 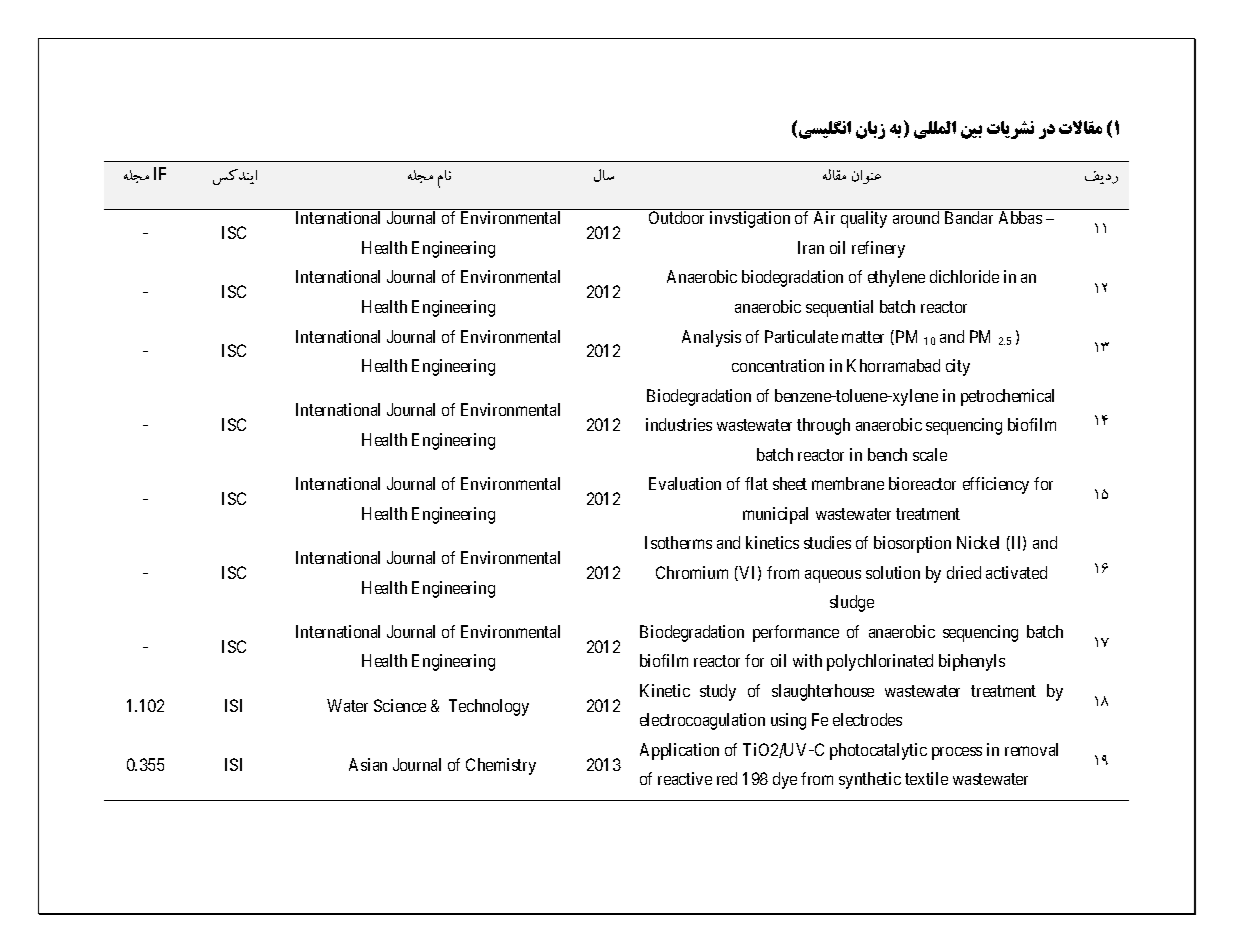 I want to click on Iran, so click(x=811, y=247).
